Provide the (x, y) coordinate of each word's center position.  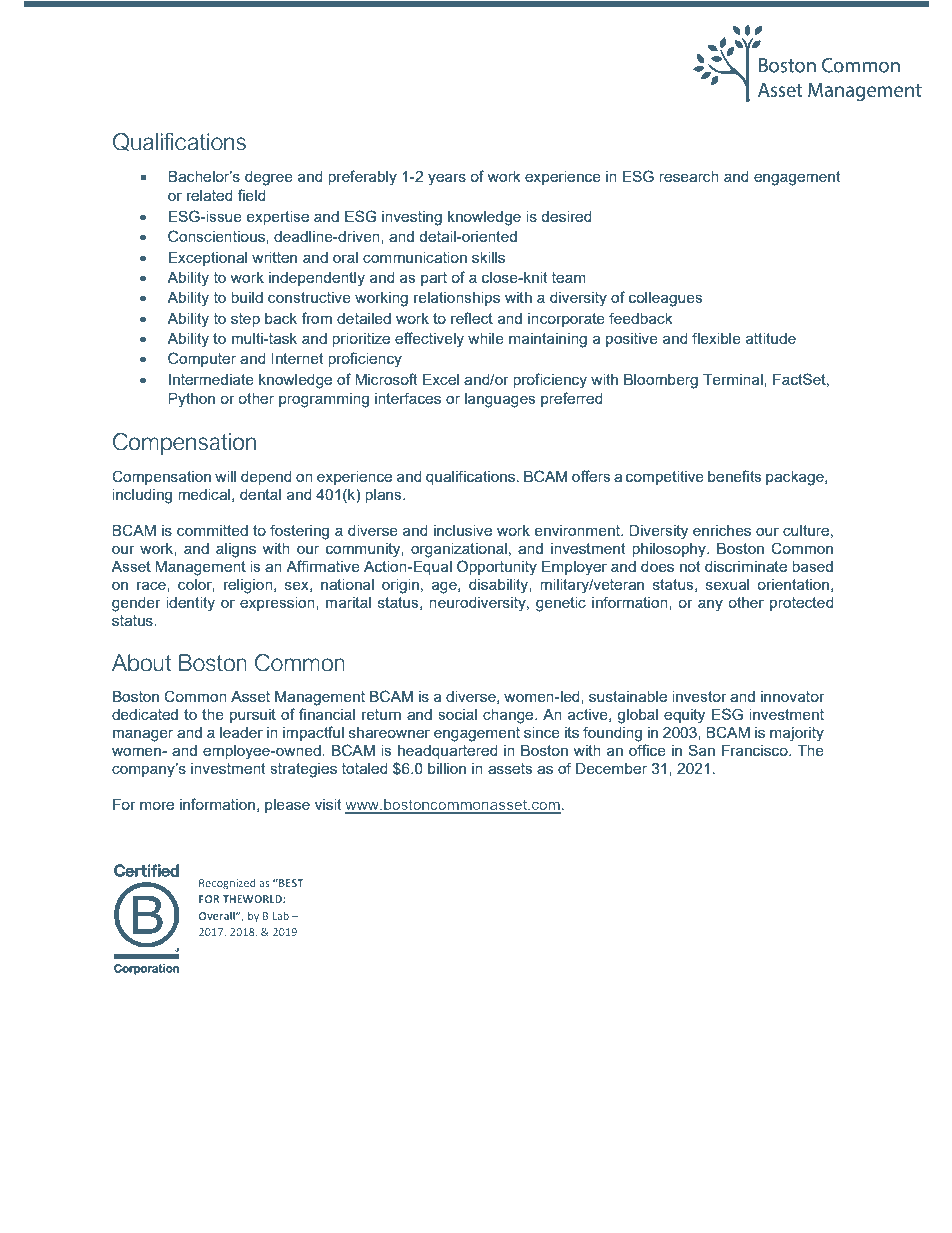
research (689, 176)
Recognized (227, 884)
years (447, 179)
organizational (459, 550)
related (210, 195)
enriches (722, 530)
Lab (281, 916)
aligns (236, 550)
